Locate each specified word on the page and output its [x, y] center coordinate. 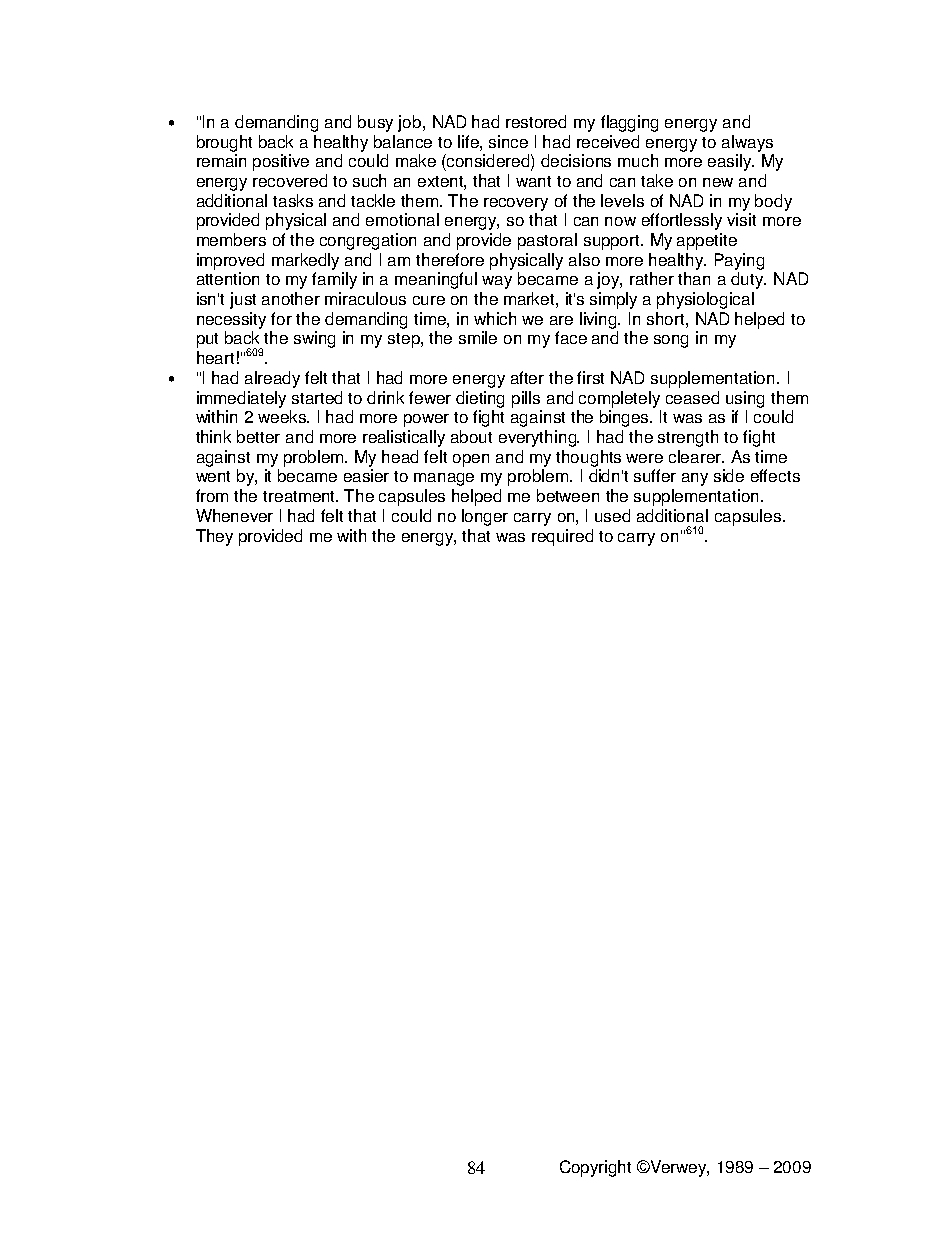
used [612, 515]
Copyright [595, 1168]
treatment [300, 496]
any [695, 479]
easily [731, 162]
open [471, 460]
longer [485, 517]
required [562, 537]
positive [281, 162]
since [508, 141]
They [214, 537]
